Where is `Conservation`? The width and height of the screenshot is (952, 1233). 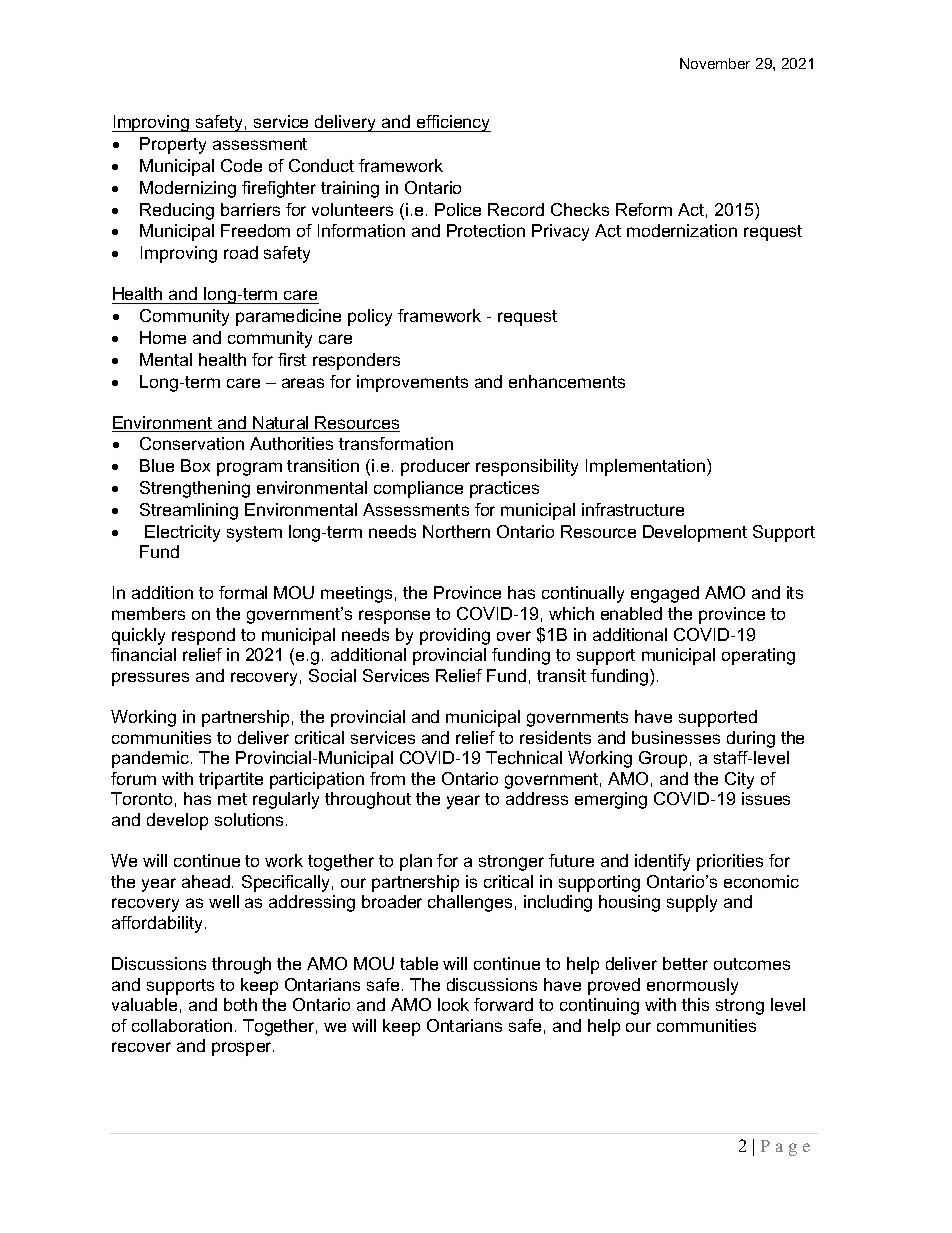 Conservation is located at coordinates (192, 443).
